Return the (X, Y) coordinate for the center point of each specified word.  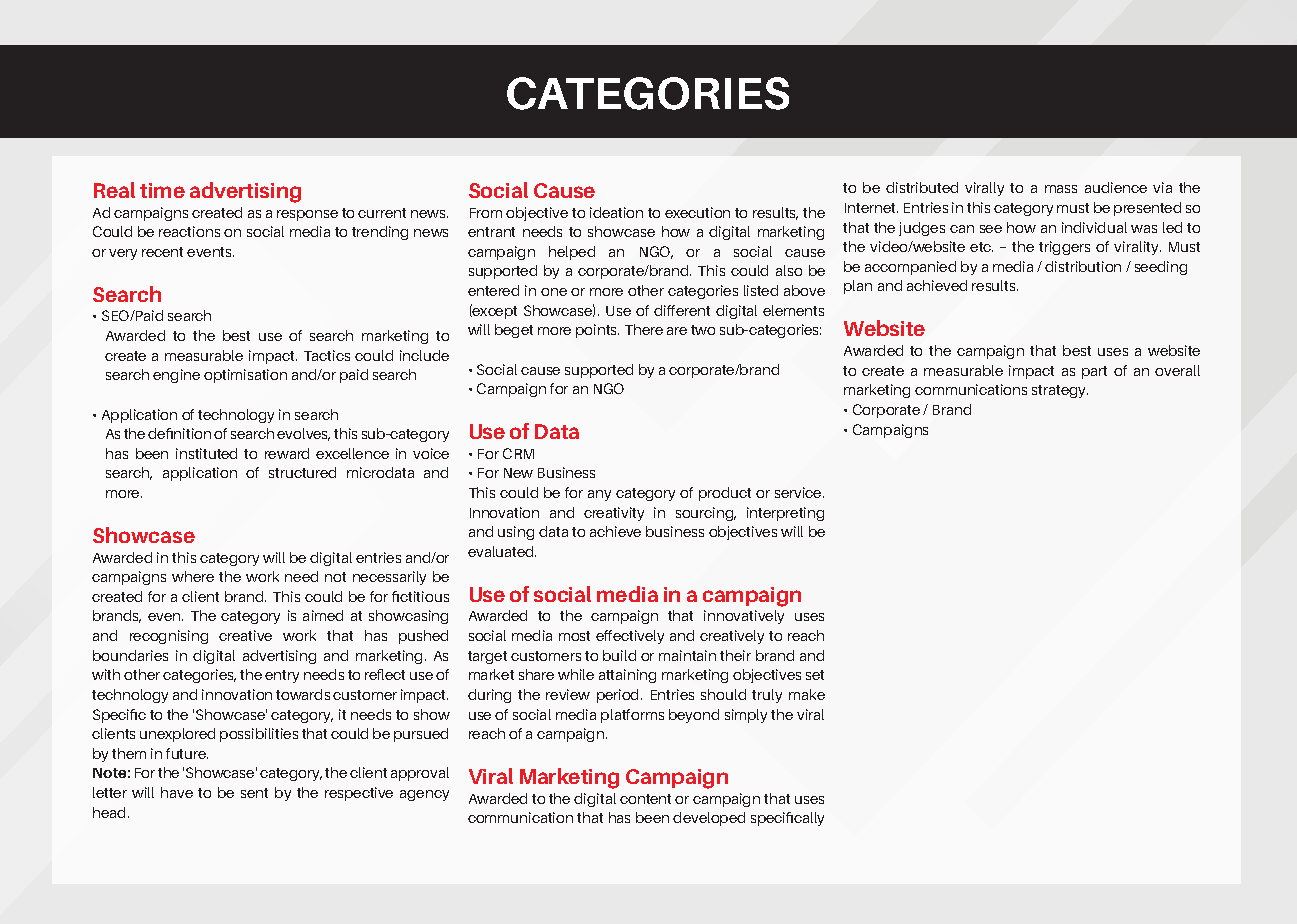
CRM (518, 453)
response (307, 215)
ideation (616, 212)
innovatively (744, 617)
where (193, 576)
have (177, 792)
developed (709, 819)
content (645, 799)
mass (1061, 189)
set (815, 675)
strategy (1060, 391)
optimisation (245, 376)
